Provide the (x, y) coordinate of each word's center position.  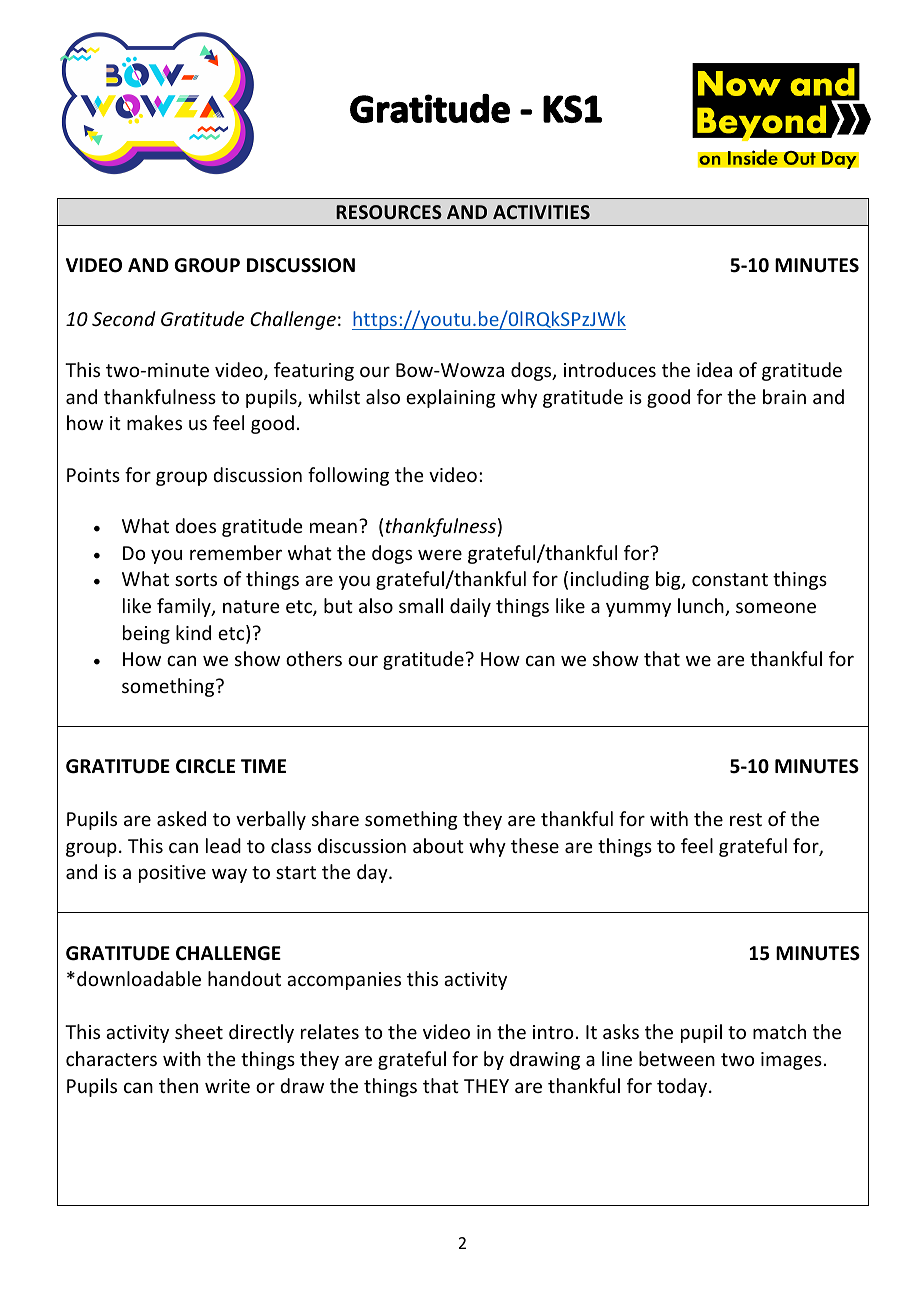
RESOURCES (389, 212)
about (438, 845)
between (677, 1058)
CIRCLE (205, 766)
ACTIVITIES (541, 212)
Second (124, 318)
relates (330, 1031)
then (178, 1085)
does (195, 525)
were (440, 554)
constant (730, 579)
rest (746, 819)
